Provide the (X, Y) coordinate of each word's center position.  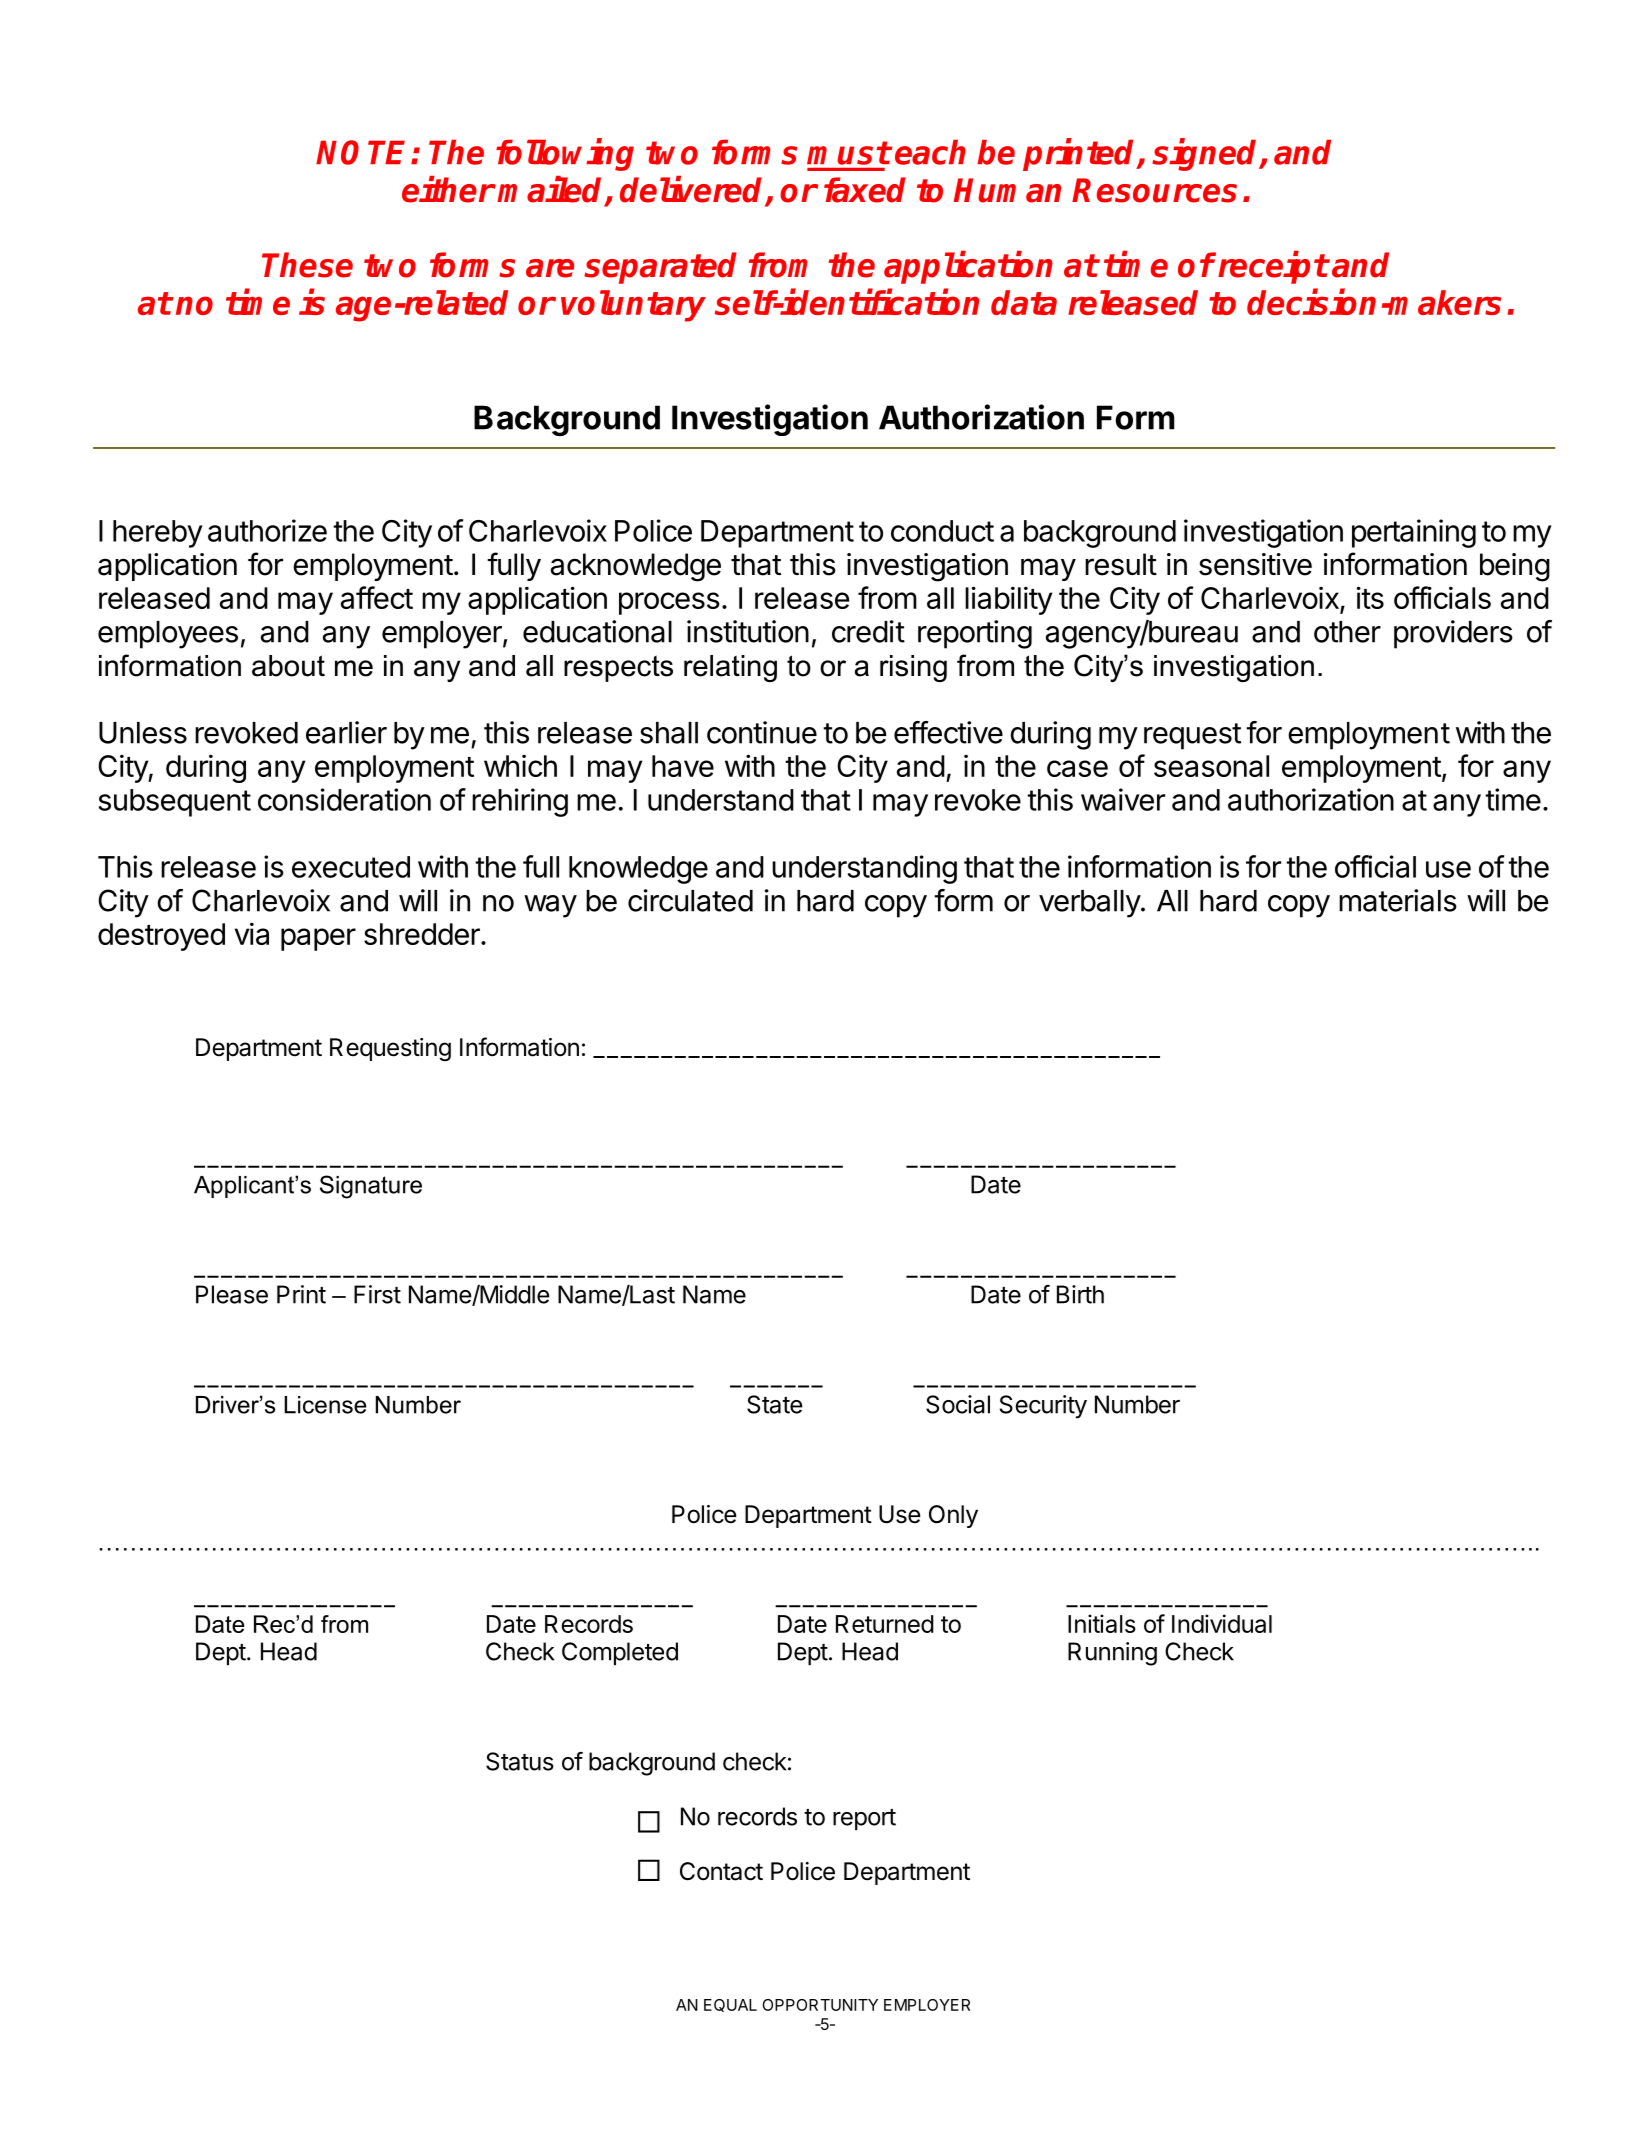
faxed (865, 190)
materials (1398, 900)
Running (1112, 1654)
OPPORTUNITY (820, 2005)
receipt (1273, 267)
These (307, 265)
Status (520, 1761)
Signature (371, 1187)
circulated (690, 900)
